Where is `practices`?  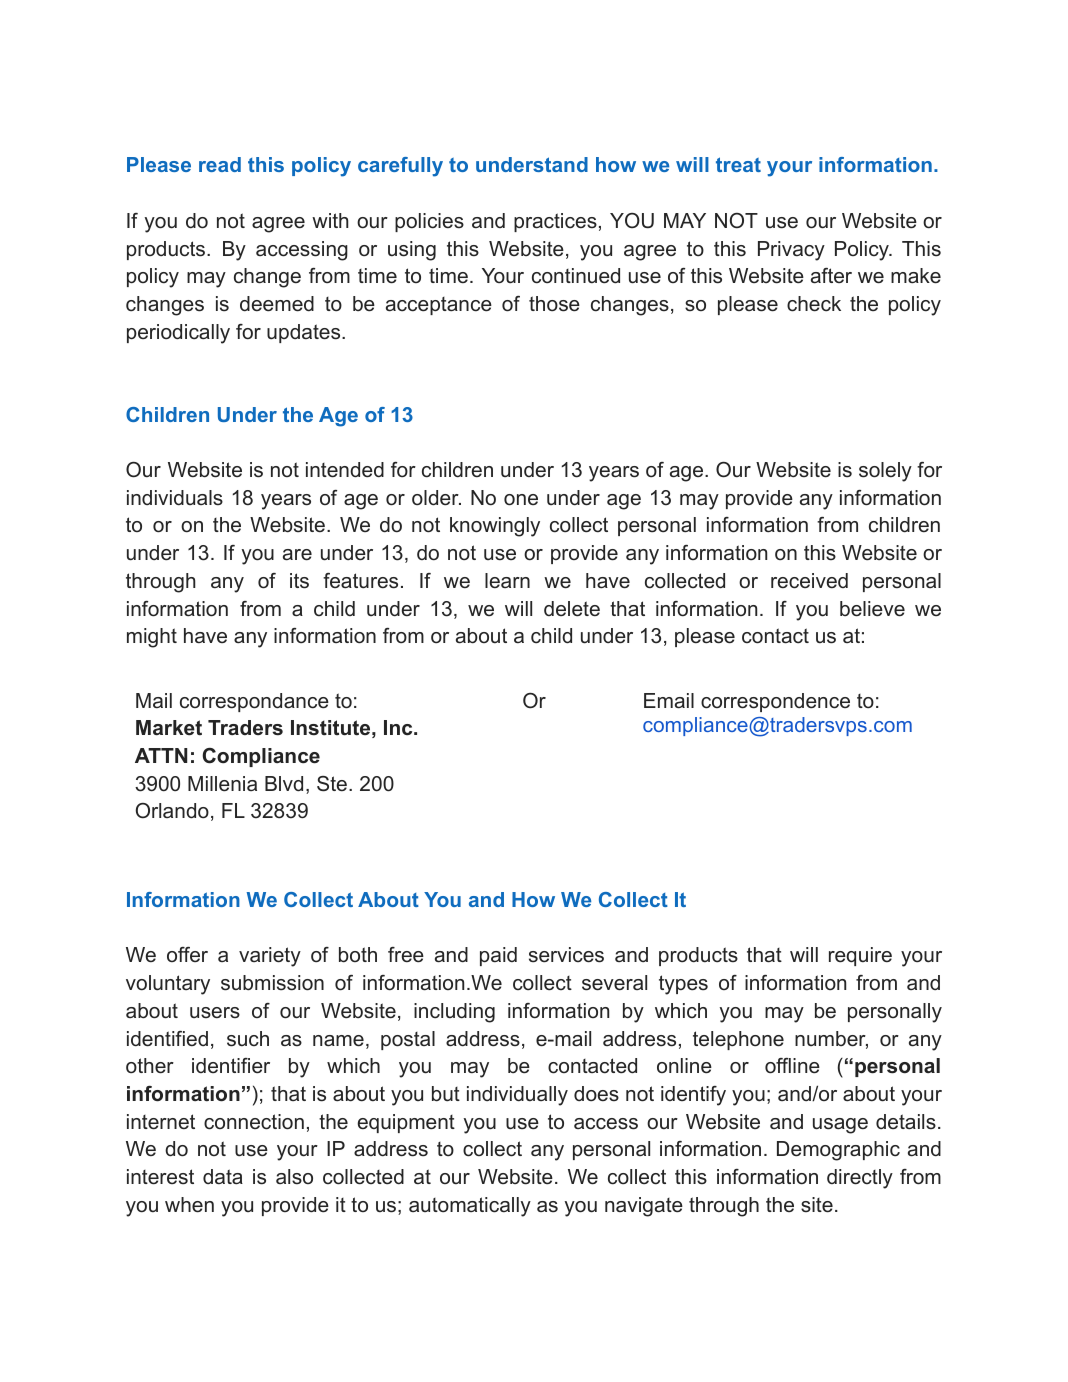 practices is located at coordinates (555, 222).
